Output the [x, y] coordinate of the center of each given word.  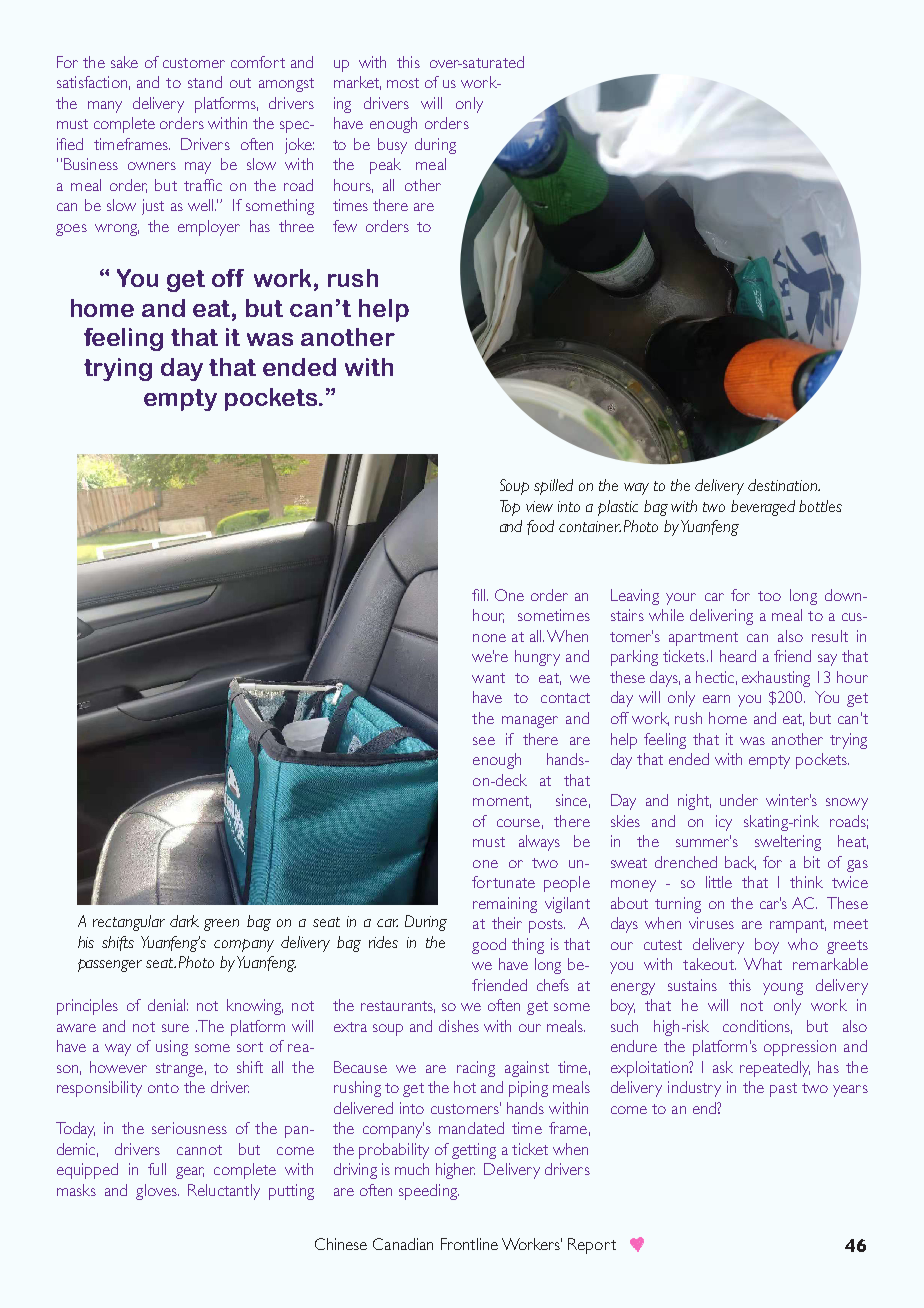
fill [480, 595]
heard [738, 656]
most [403, 83]
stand [205, 82]
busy [392, 146]
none [489, 638]
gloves [157, 1192]
